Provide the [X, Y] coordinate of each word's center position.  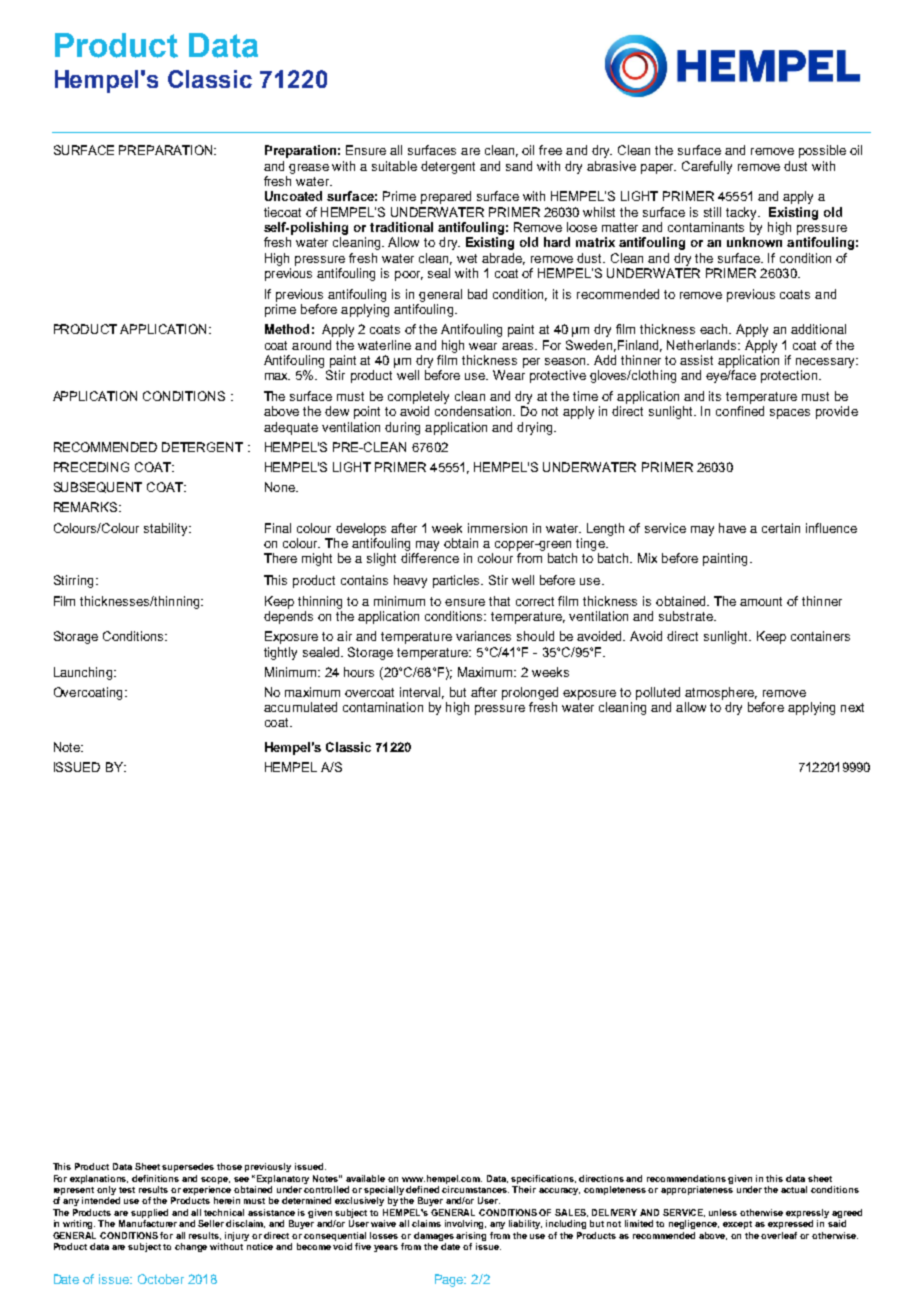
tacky [743, 213]
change [191, 1247]
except [737, 1225]
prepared [446, 197]
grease [309, 169]
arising [471, 1236]
